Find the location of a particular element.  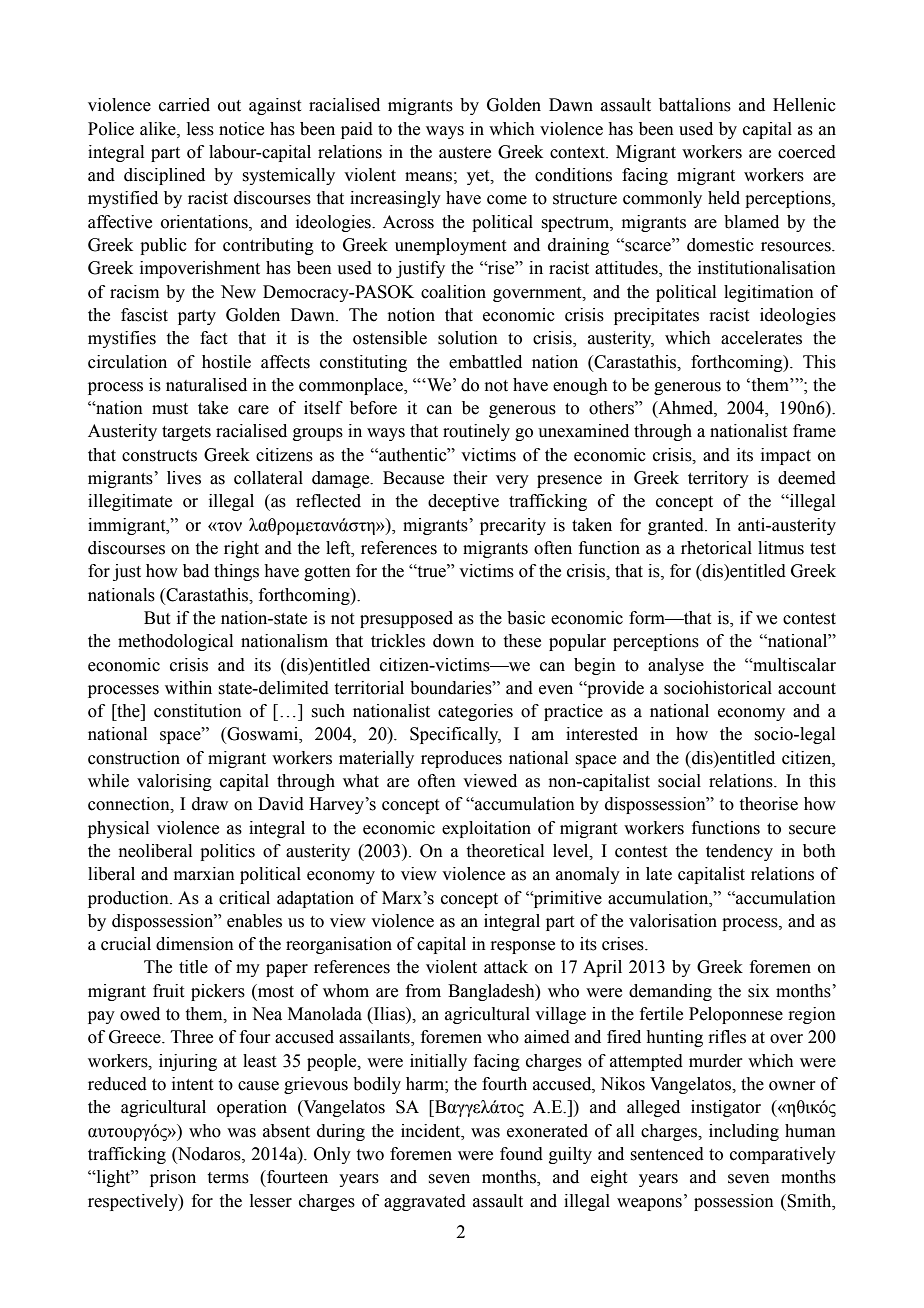

battalions is located at coordinates (695, 105).
